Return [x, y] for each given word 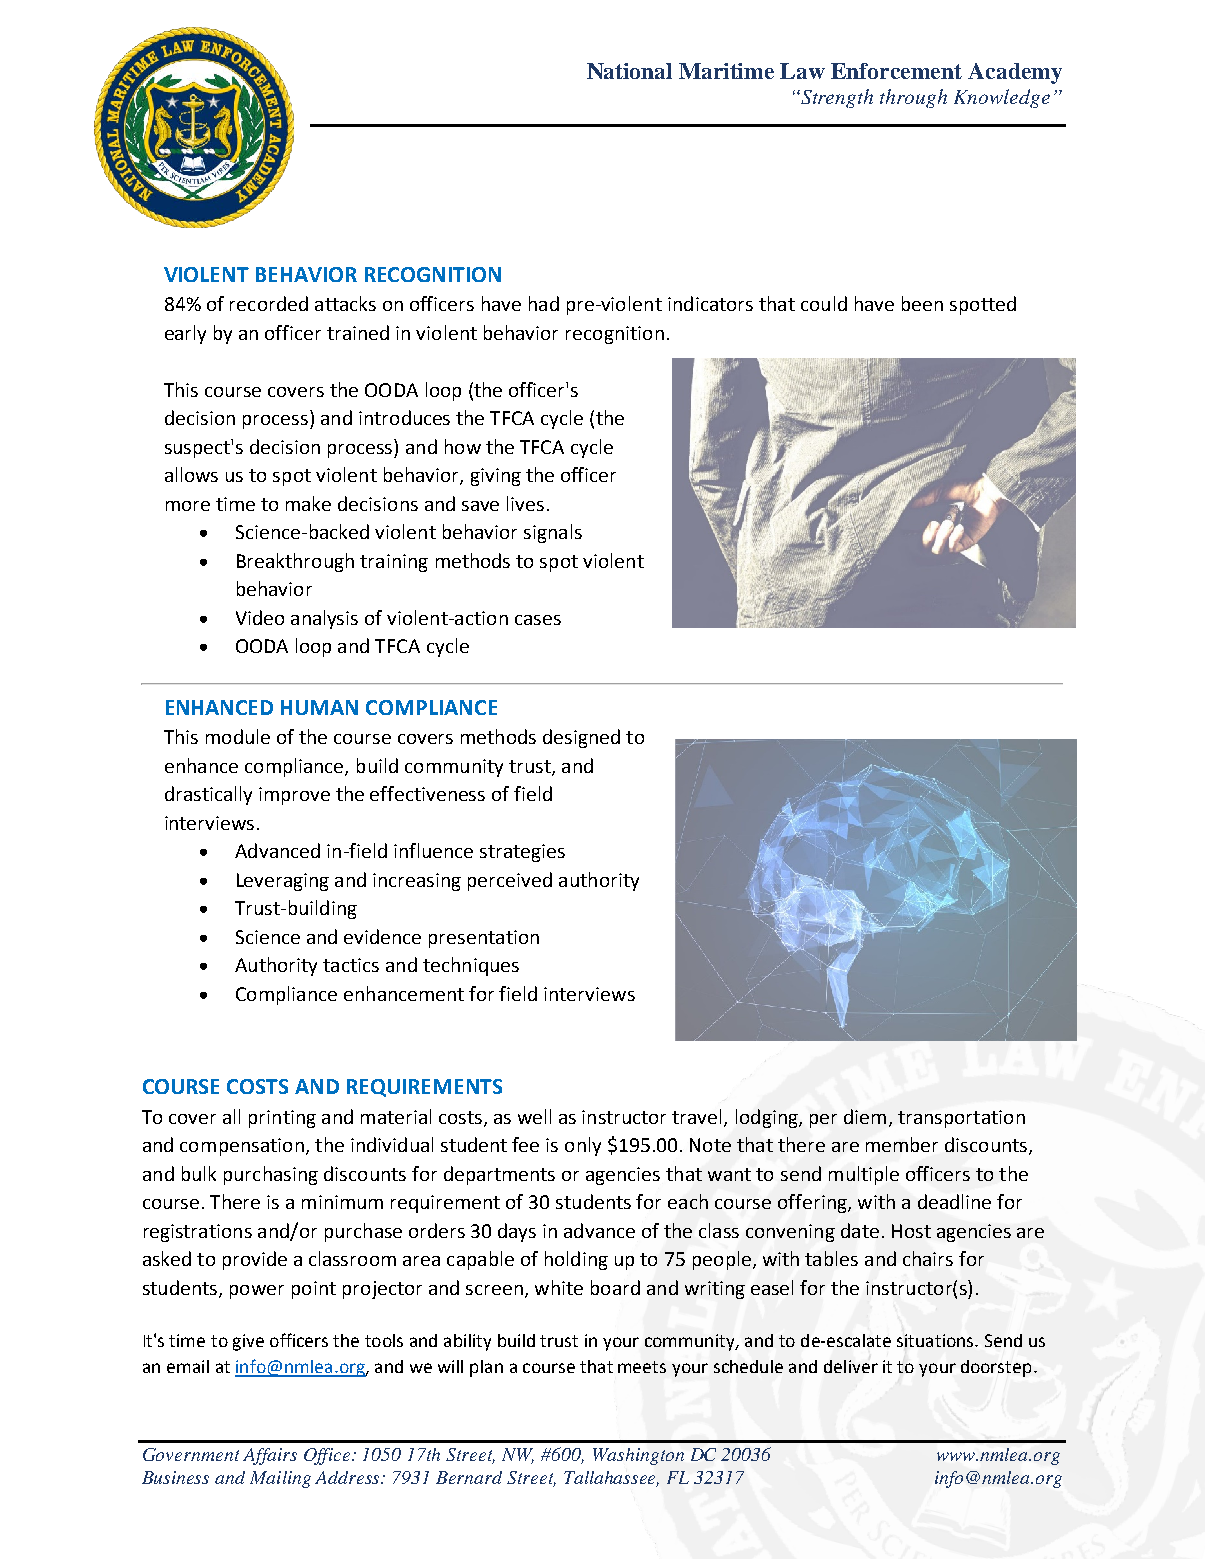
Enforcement [896, 71]
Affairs [270, 1456]
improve [294, 796]
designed [581, 738]
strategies [522, 853]
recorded [269, 303]
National [629, 71]
